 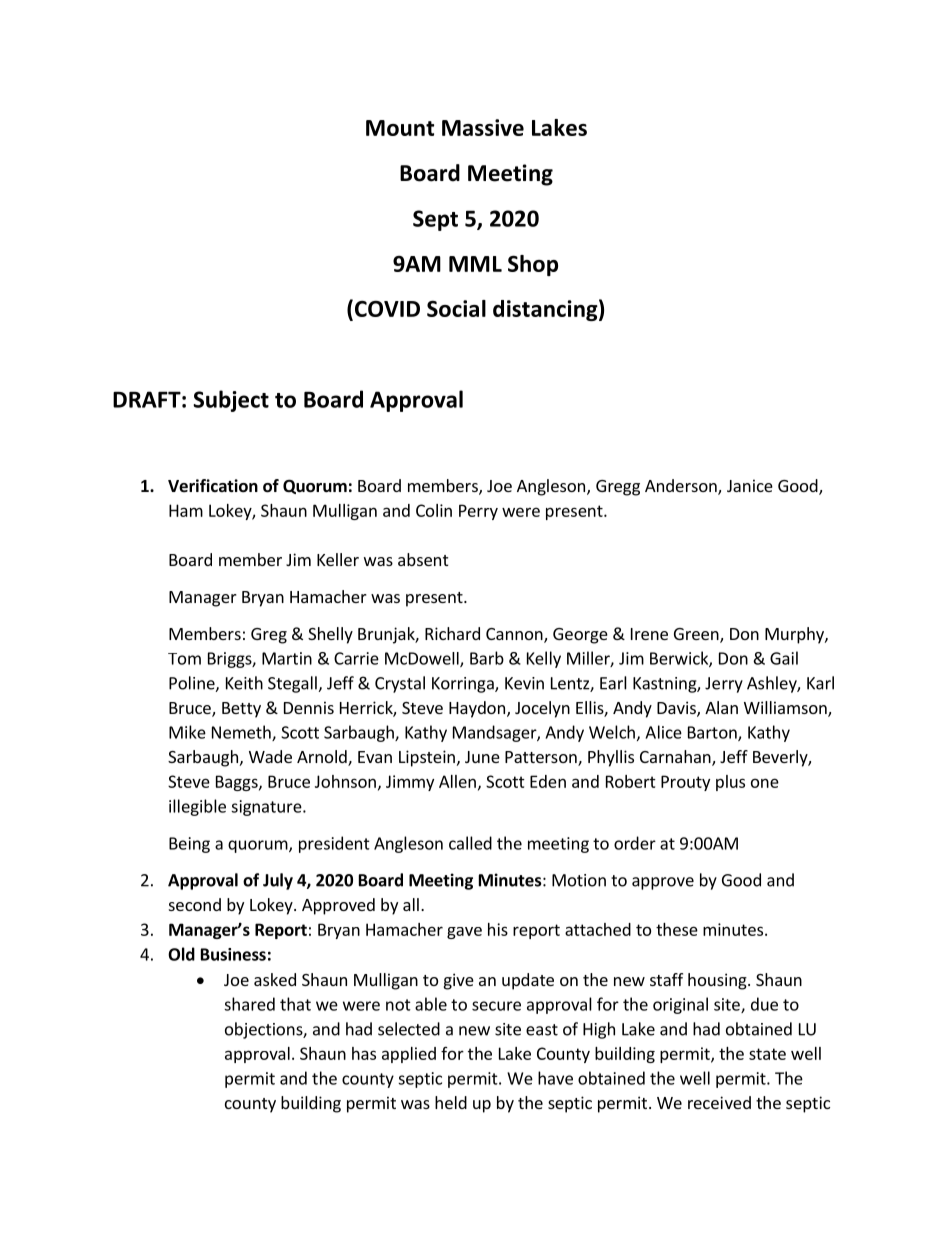 I want to click on June, so click(x=482, y=757).
